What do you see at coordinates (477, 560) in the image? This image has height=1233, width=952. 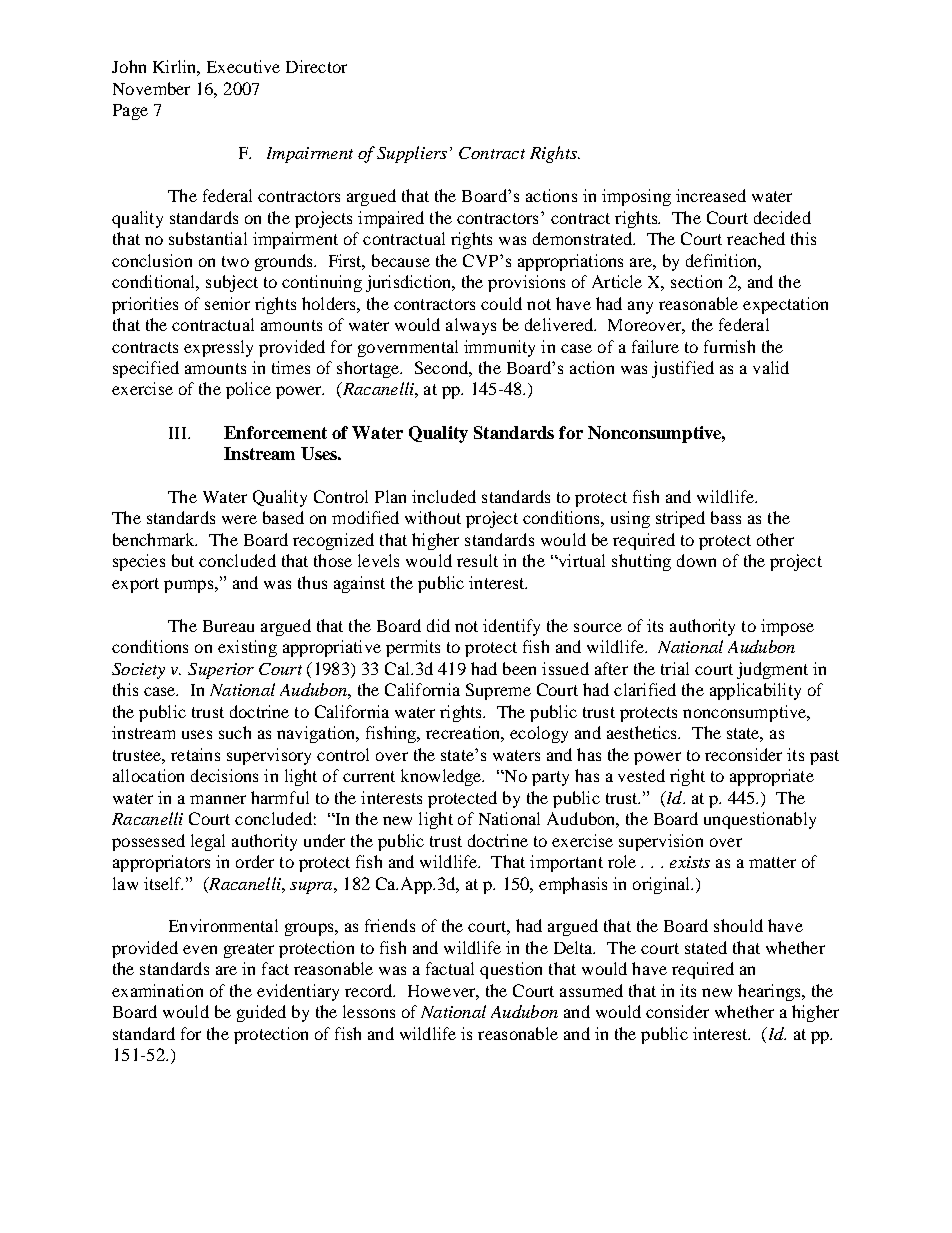 I see `result` at bounding box center [477, 560].
